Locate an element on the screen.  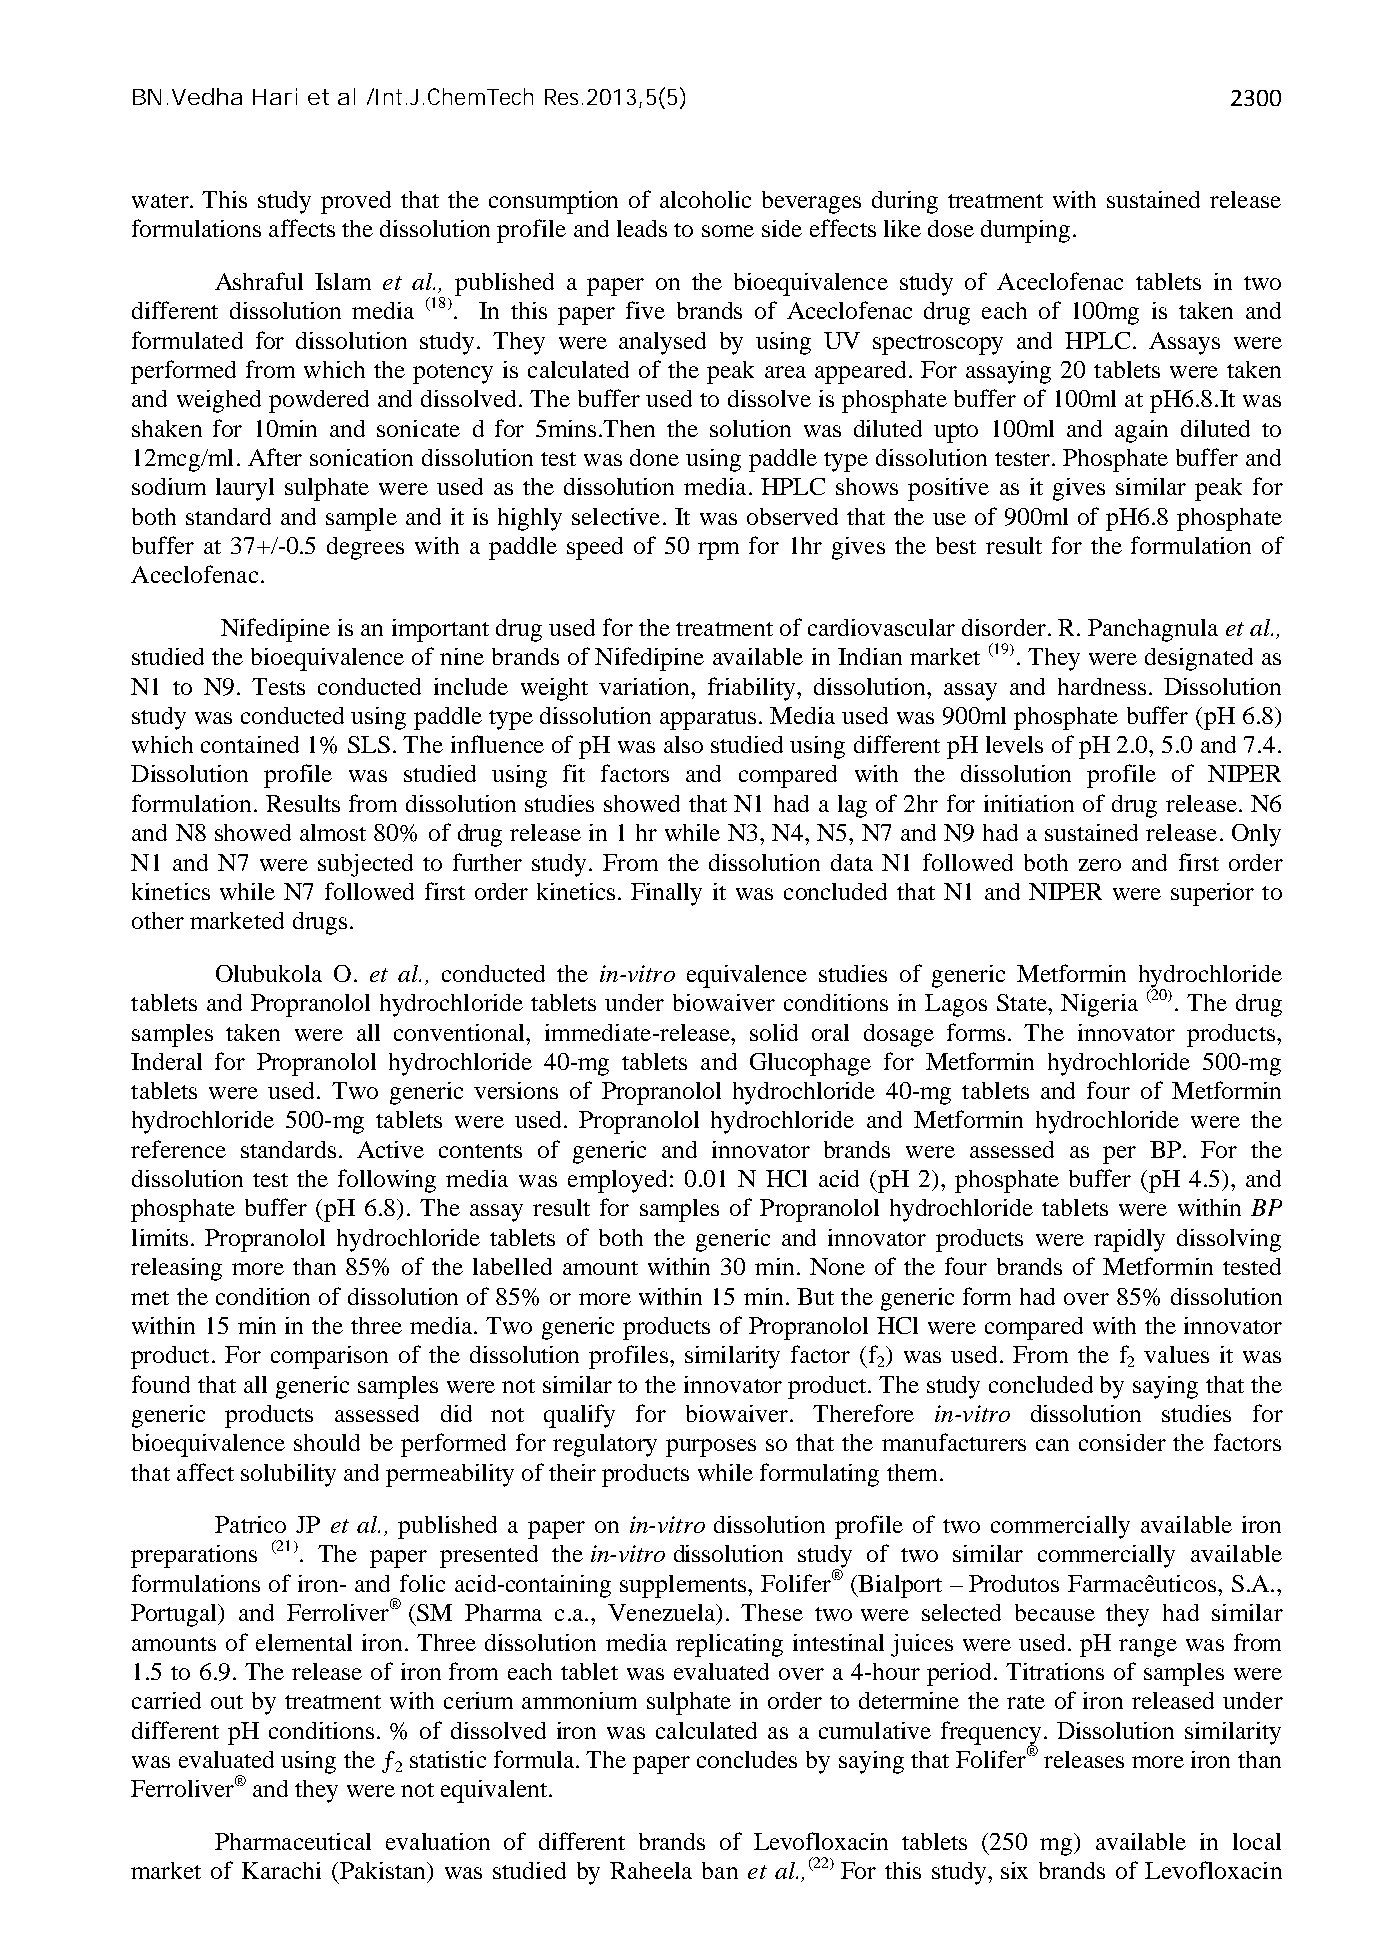
ban is located at coordinates (720, 1870).
